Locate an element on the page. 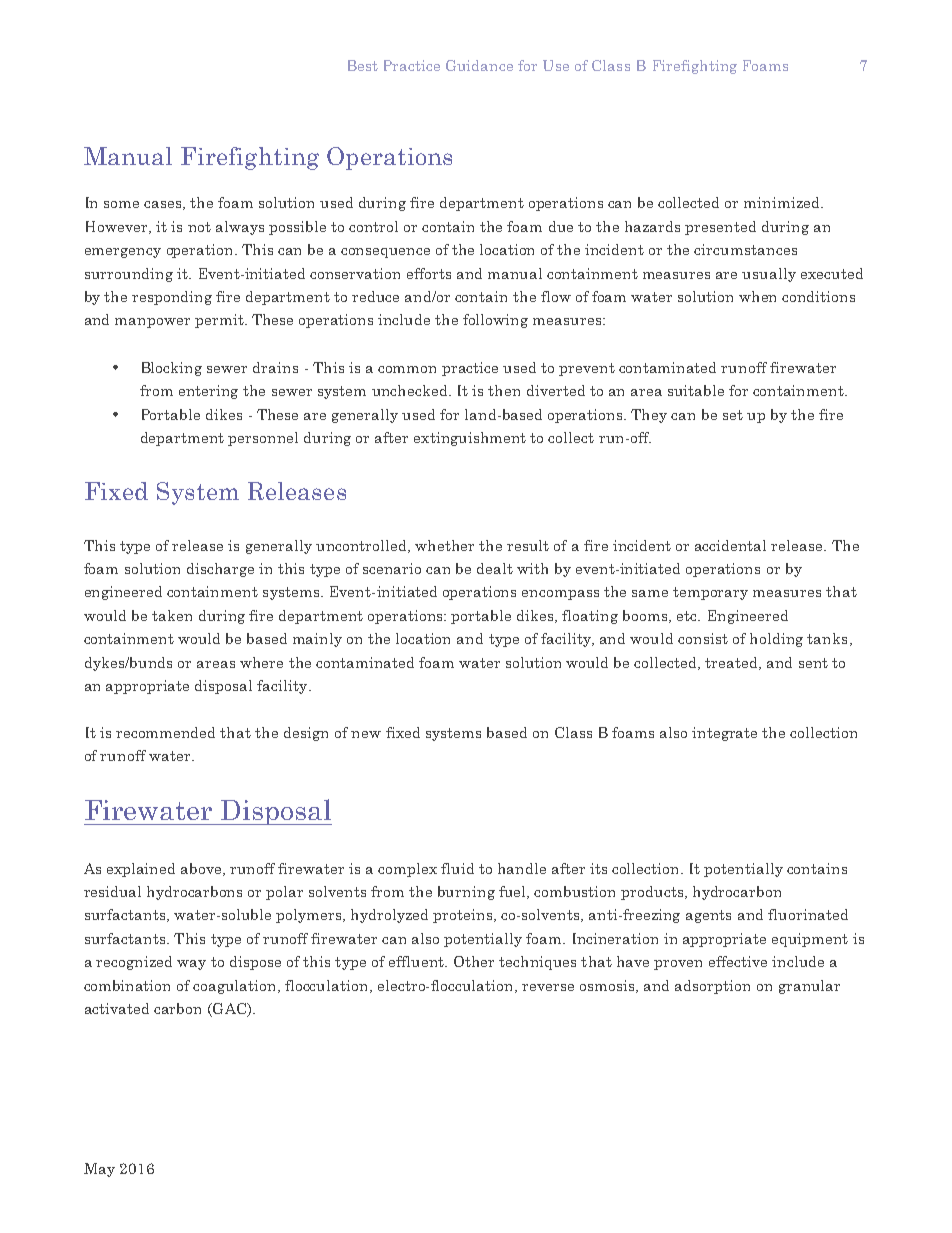 Image resolution: width=952 pixels, height=1233 pixels. holding is located at coordinates (776, 640).
